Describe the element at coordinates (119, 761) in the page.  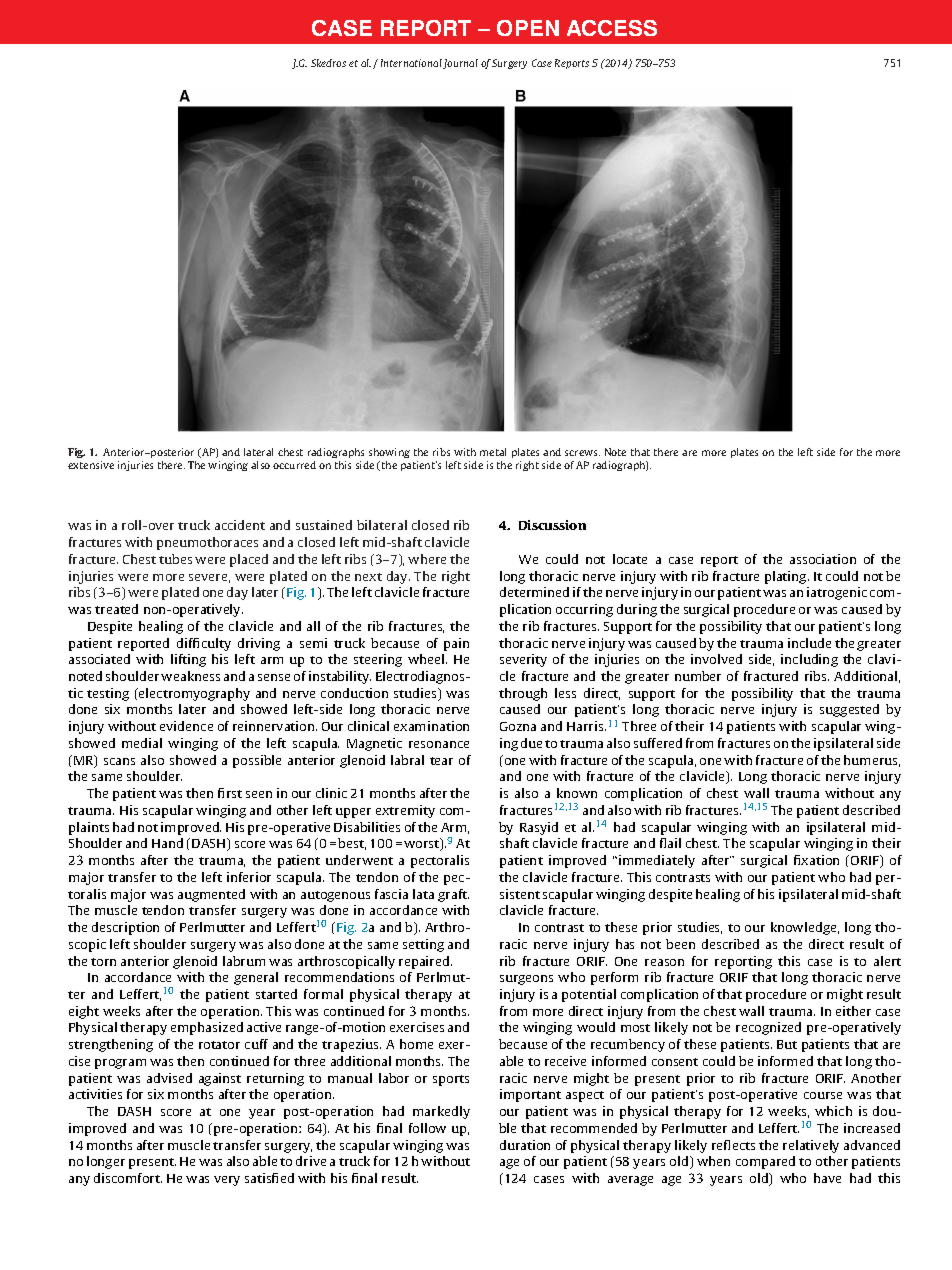
I see `scans` at that location.
